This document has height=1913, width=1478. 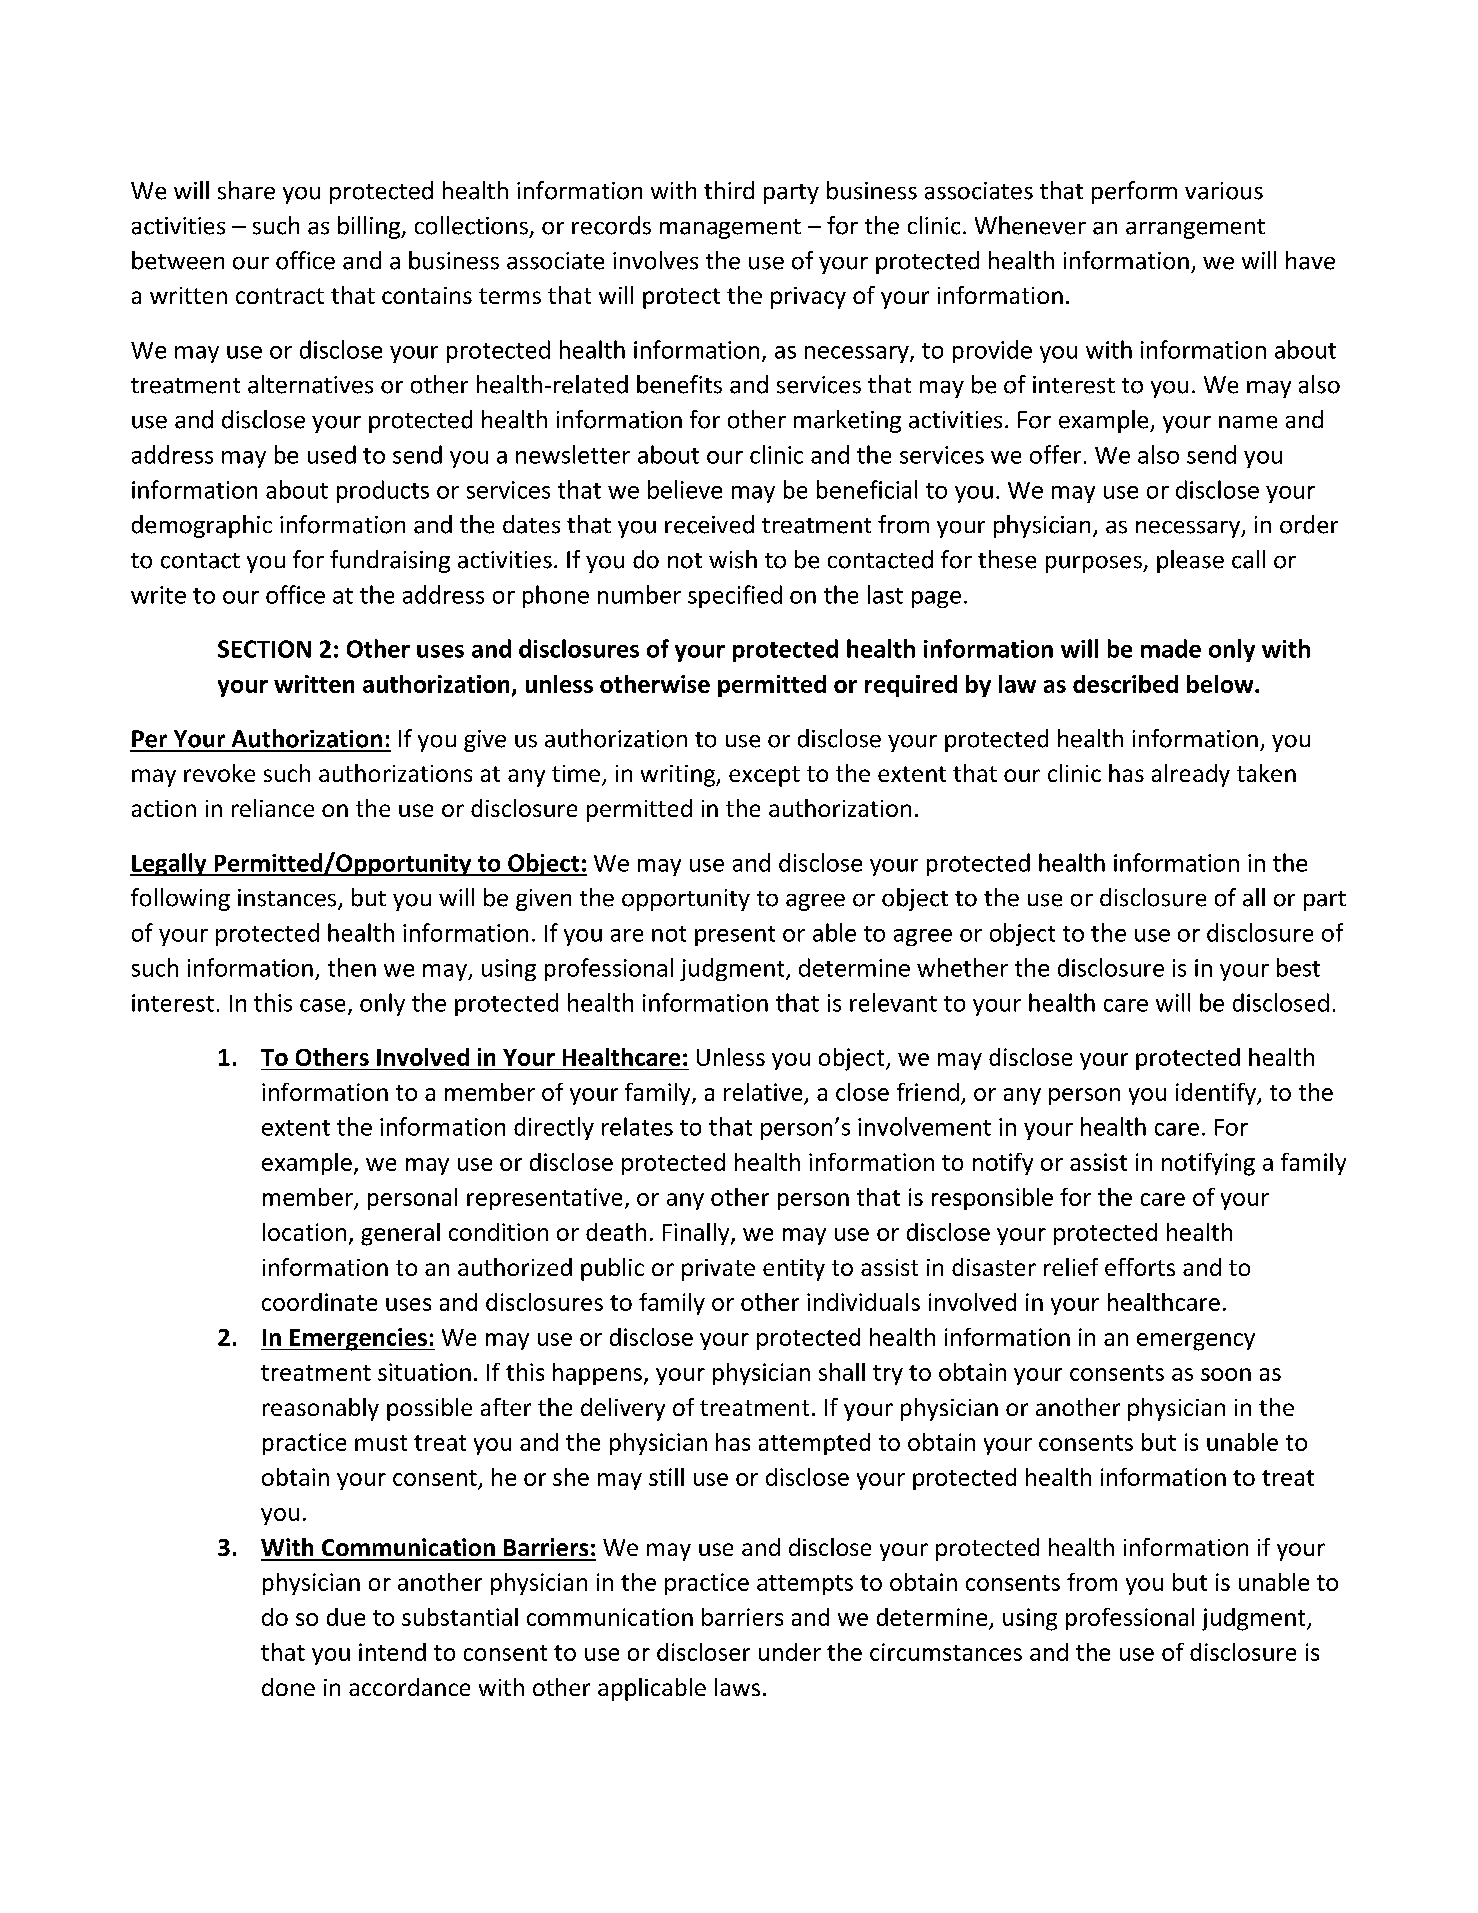 What do you see at coordinates (370, 227) in the document?
I see `billing` at bounding box center [370, 227].
